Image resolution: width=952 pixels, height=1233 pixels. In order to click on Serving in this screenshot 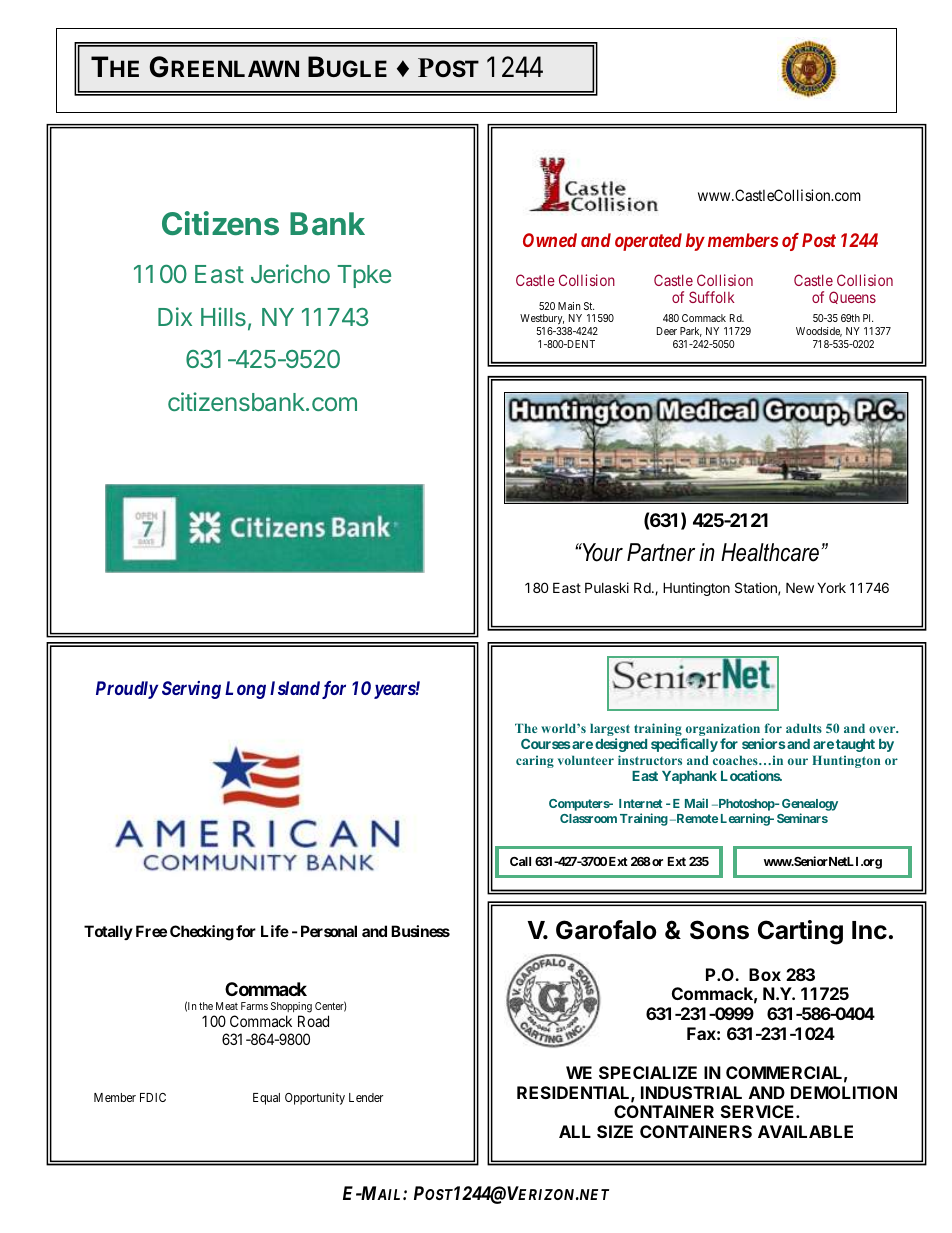, I will do `click(191, 690)`.
